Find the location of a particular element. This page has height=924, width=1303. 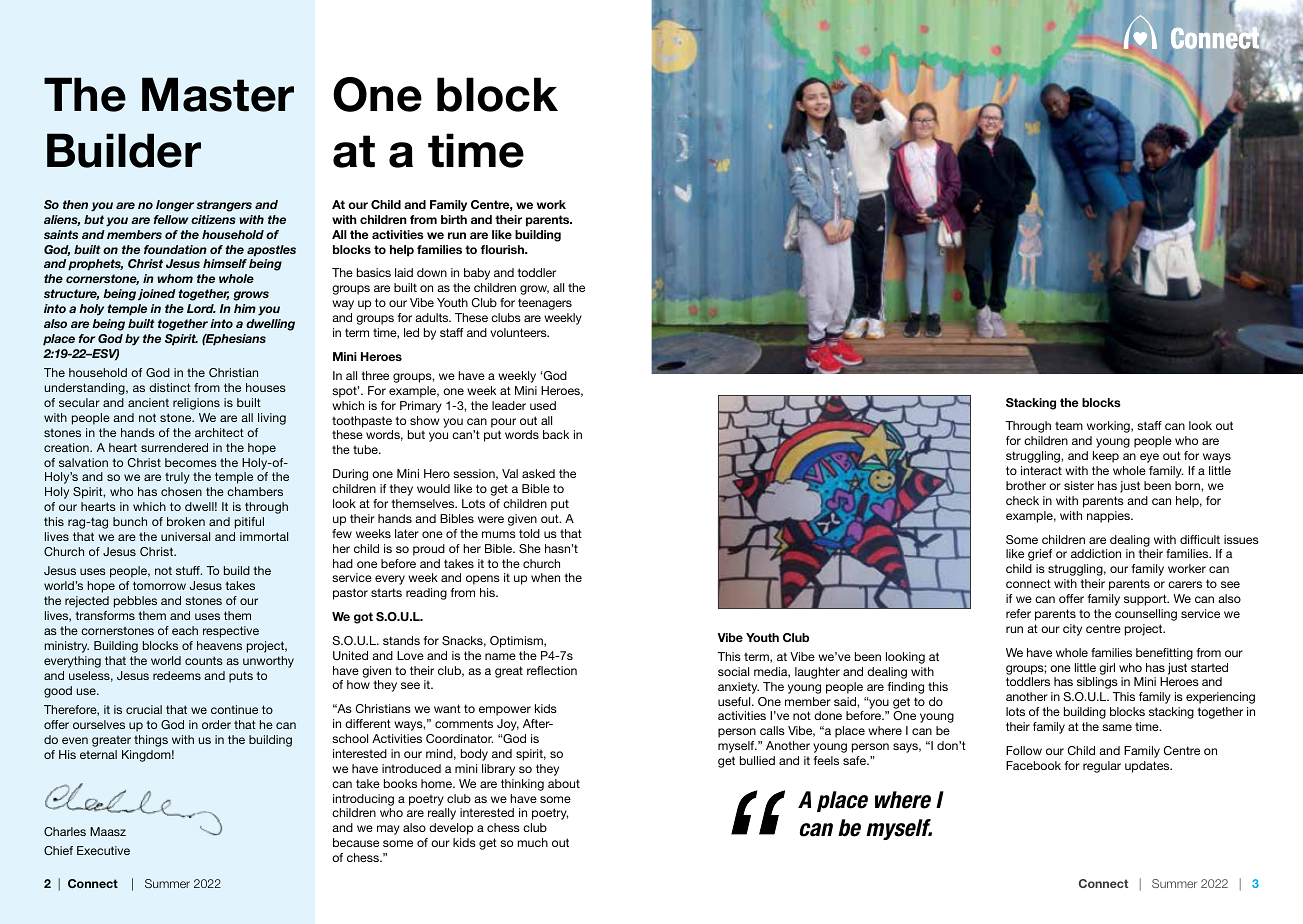

social is located at coordinates (733, 671).
